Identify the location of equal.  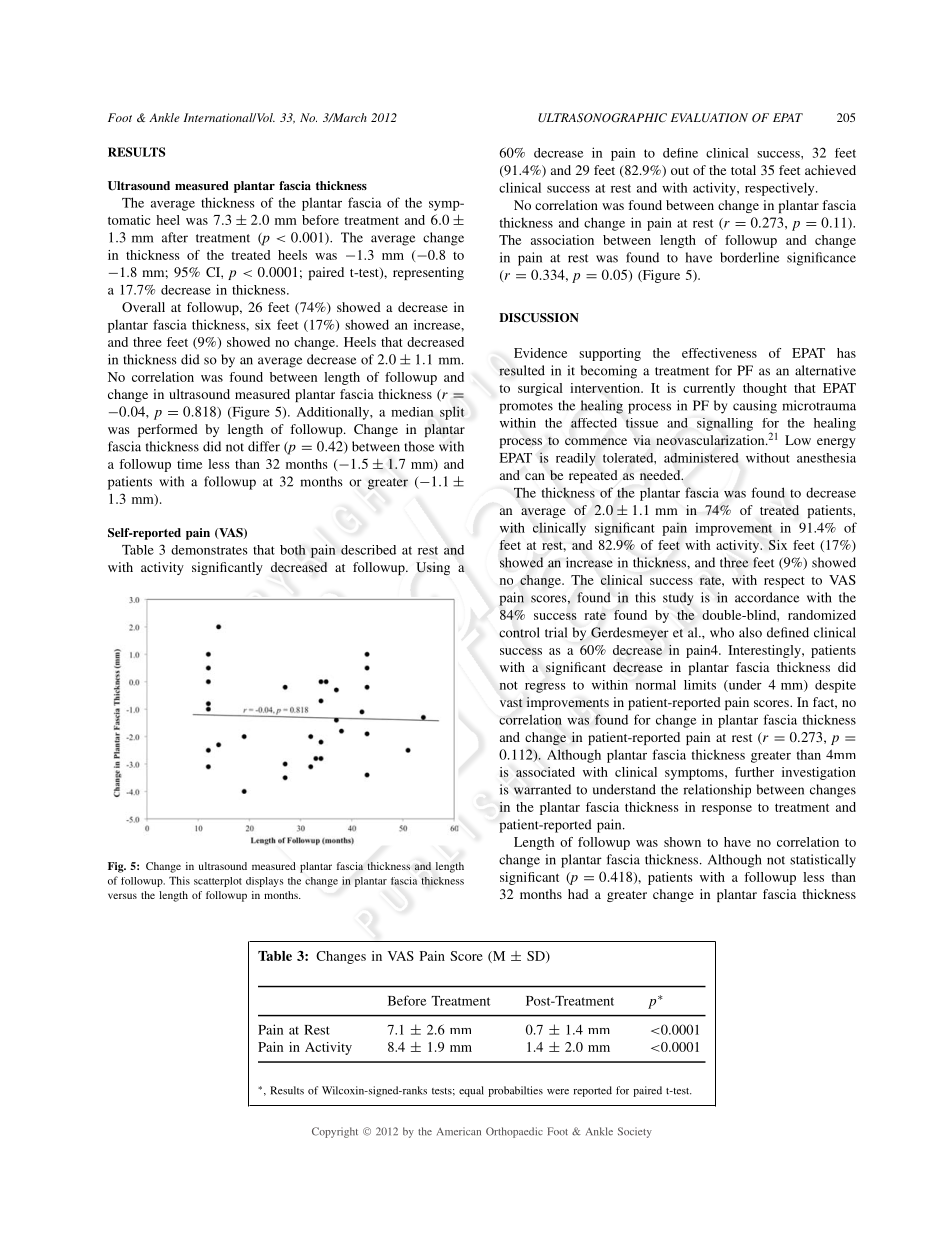
(471, 1091).
